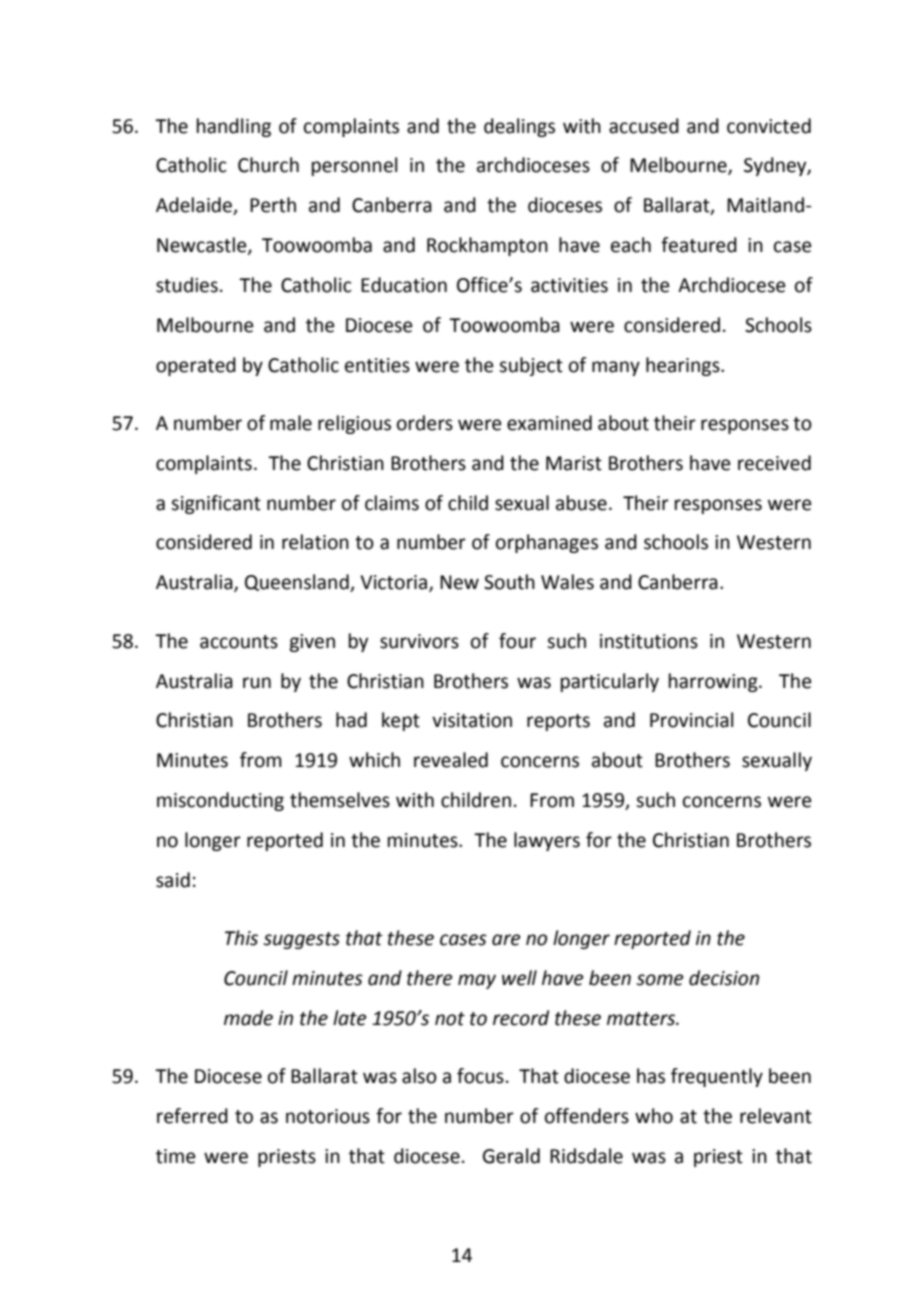 The image size is (924, 1308). Describe the element at coordinates (192, 1116) in the image. I see `referred` at that location.
